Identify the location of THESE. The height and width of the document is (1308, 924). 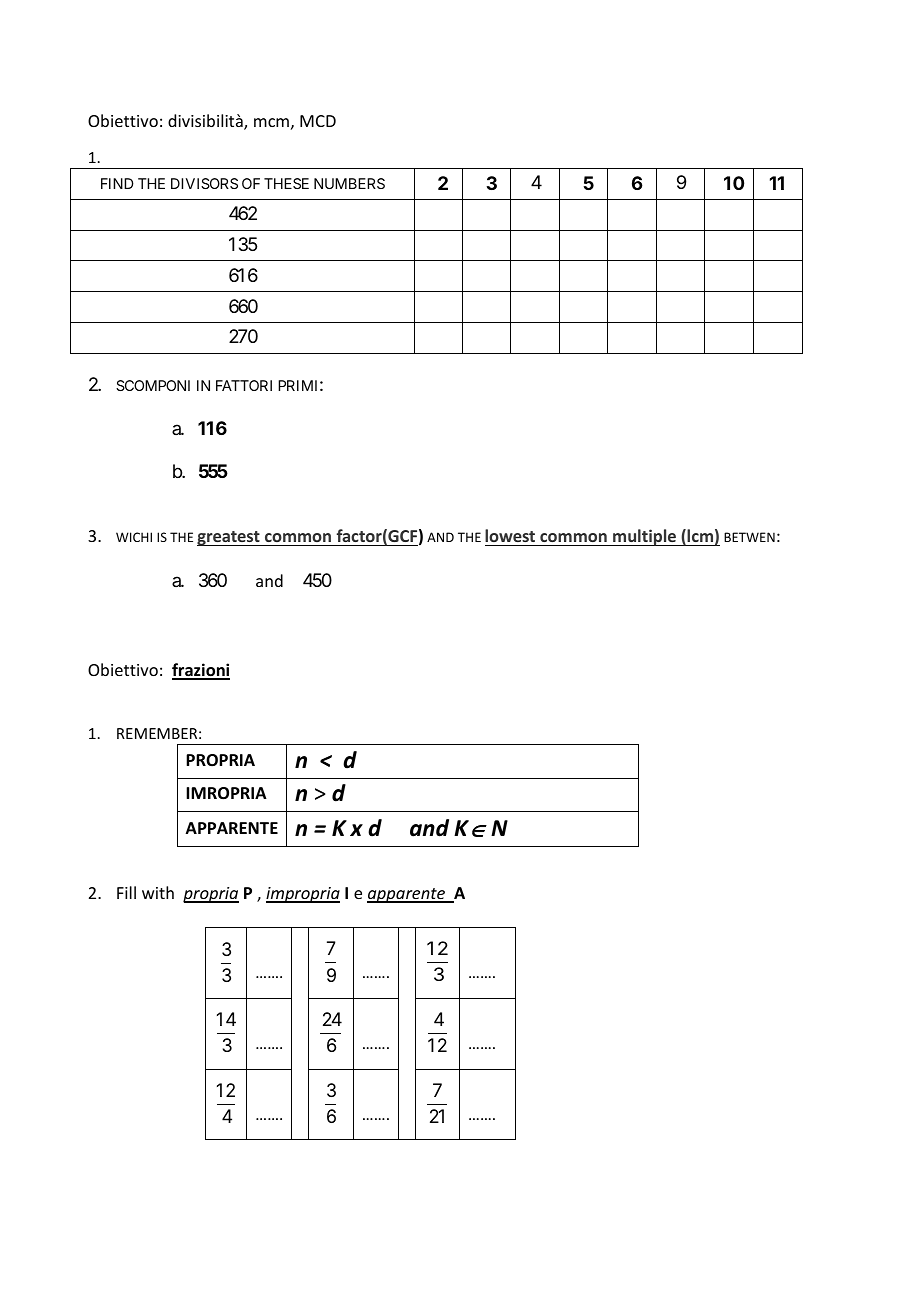
(286, 183).
